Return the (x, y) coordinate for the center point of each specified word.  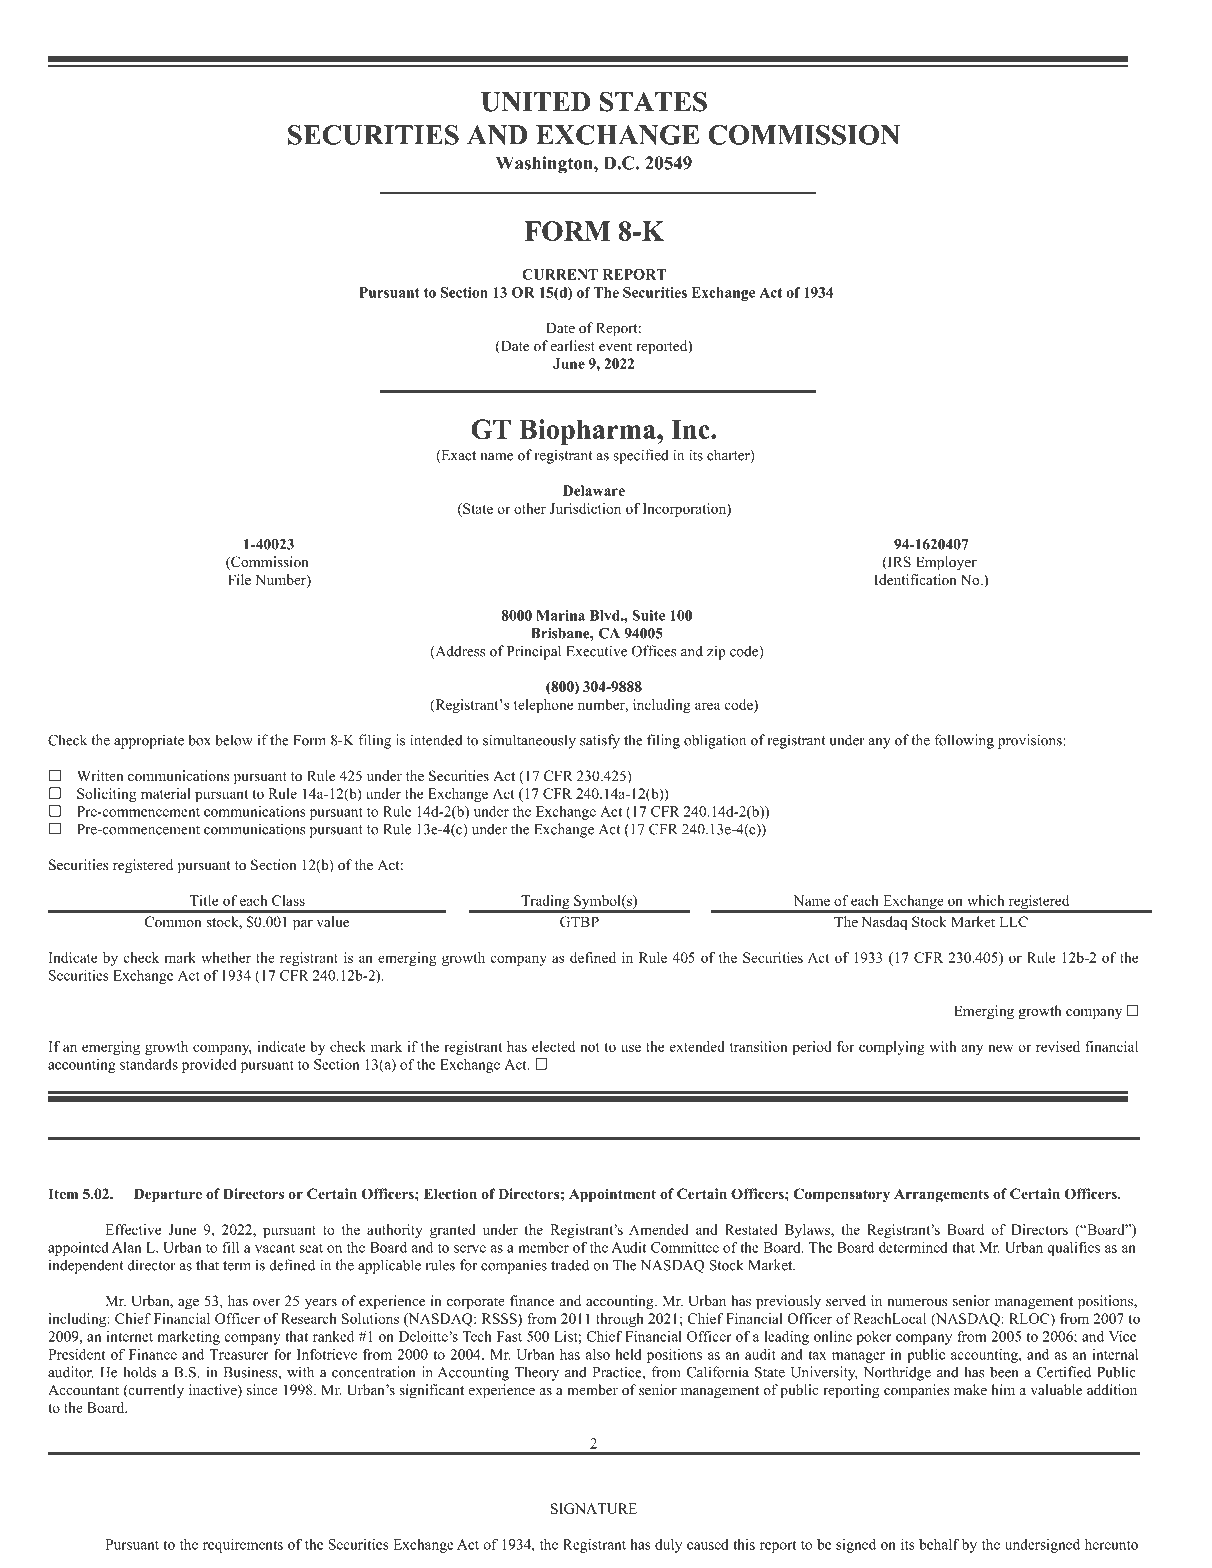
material (166, 793)
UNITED (535, 102)
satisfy (600, 741)
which (985, 900)
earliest (573, 345)
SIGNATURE (594, 1508)
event (615, 346)
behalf (939, 1544)
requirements (243, 1546)
